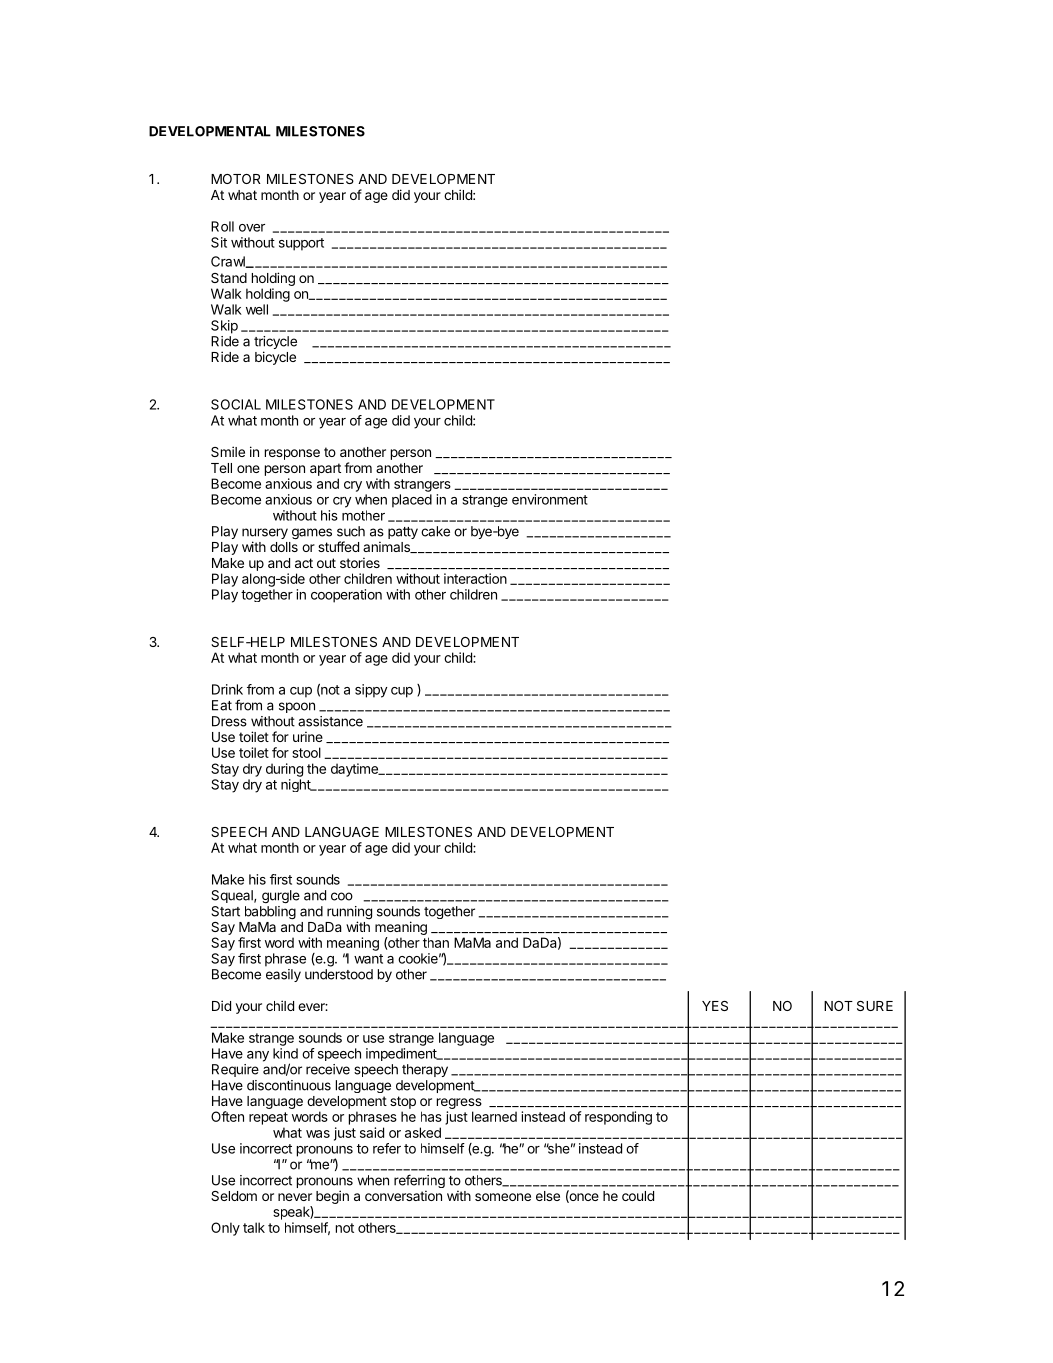 The width and height of the image is (1053, 1363). I want to click on response, so click(292, 454).
